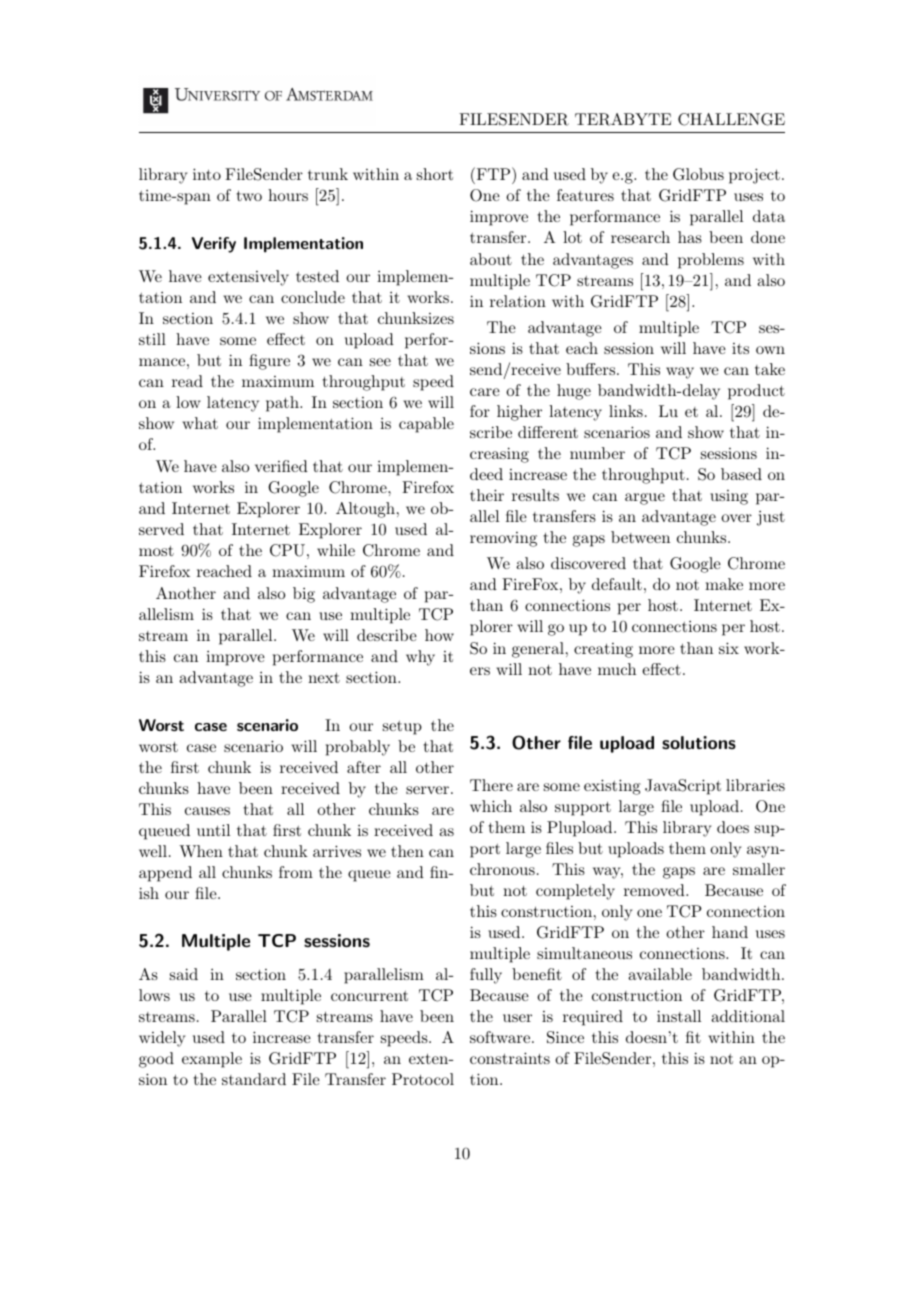 The height and width of the screenshot is (1308, 924). What do you see at coordinates (487, 495) in the screenshot?
I see `their` at bounding box center [487, 495].
